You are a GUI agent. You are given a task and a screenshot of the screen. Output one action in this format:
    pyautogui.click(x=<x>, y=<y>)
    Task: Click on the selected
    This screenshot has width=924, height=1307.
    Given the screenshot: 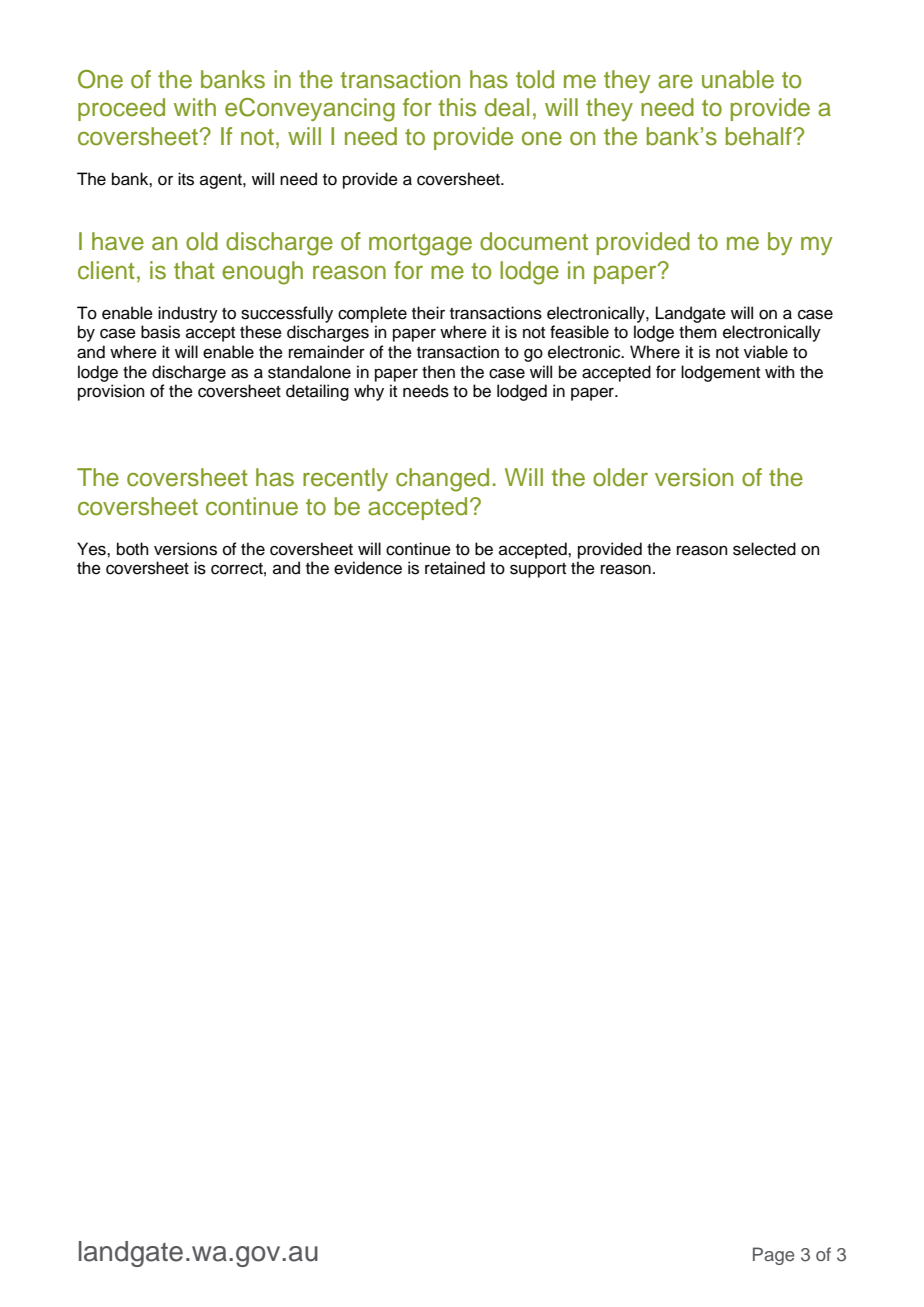 What is the action you would take?
    pyautogui.click(x=764, y=549)
